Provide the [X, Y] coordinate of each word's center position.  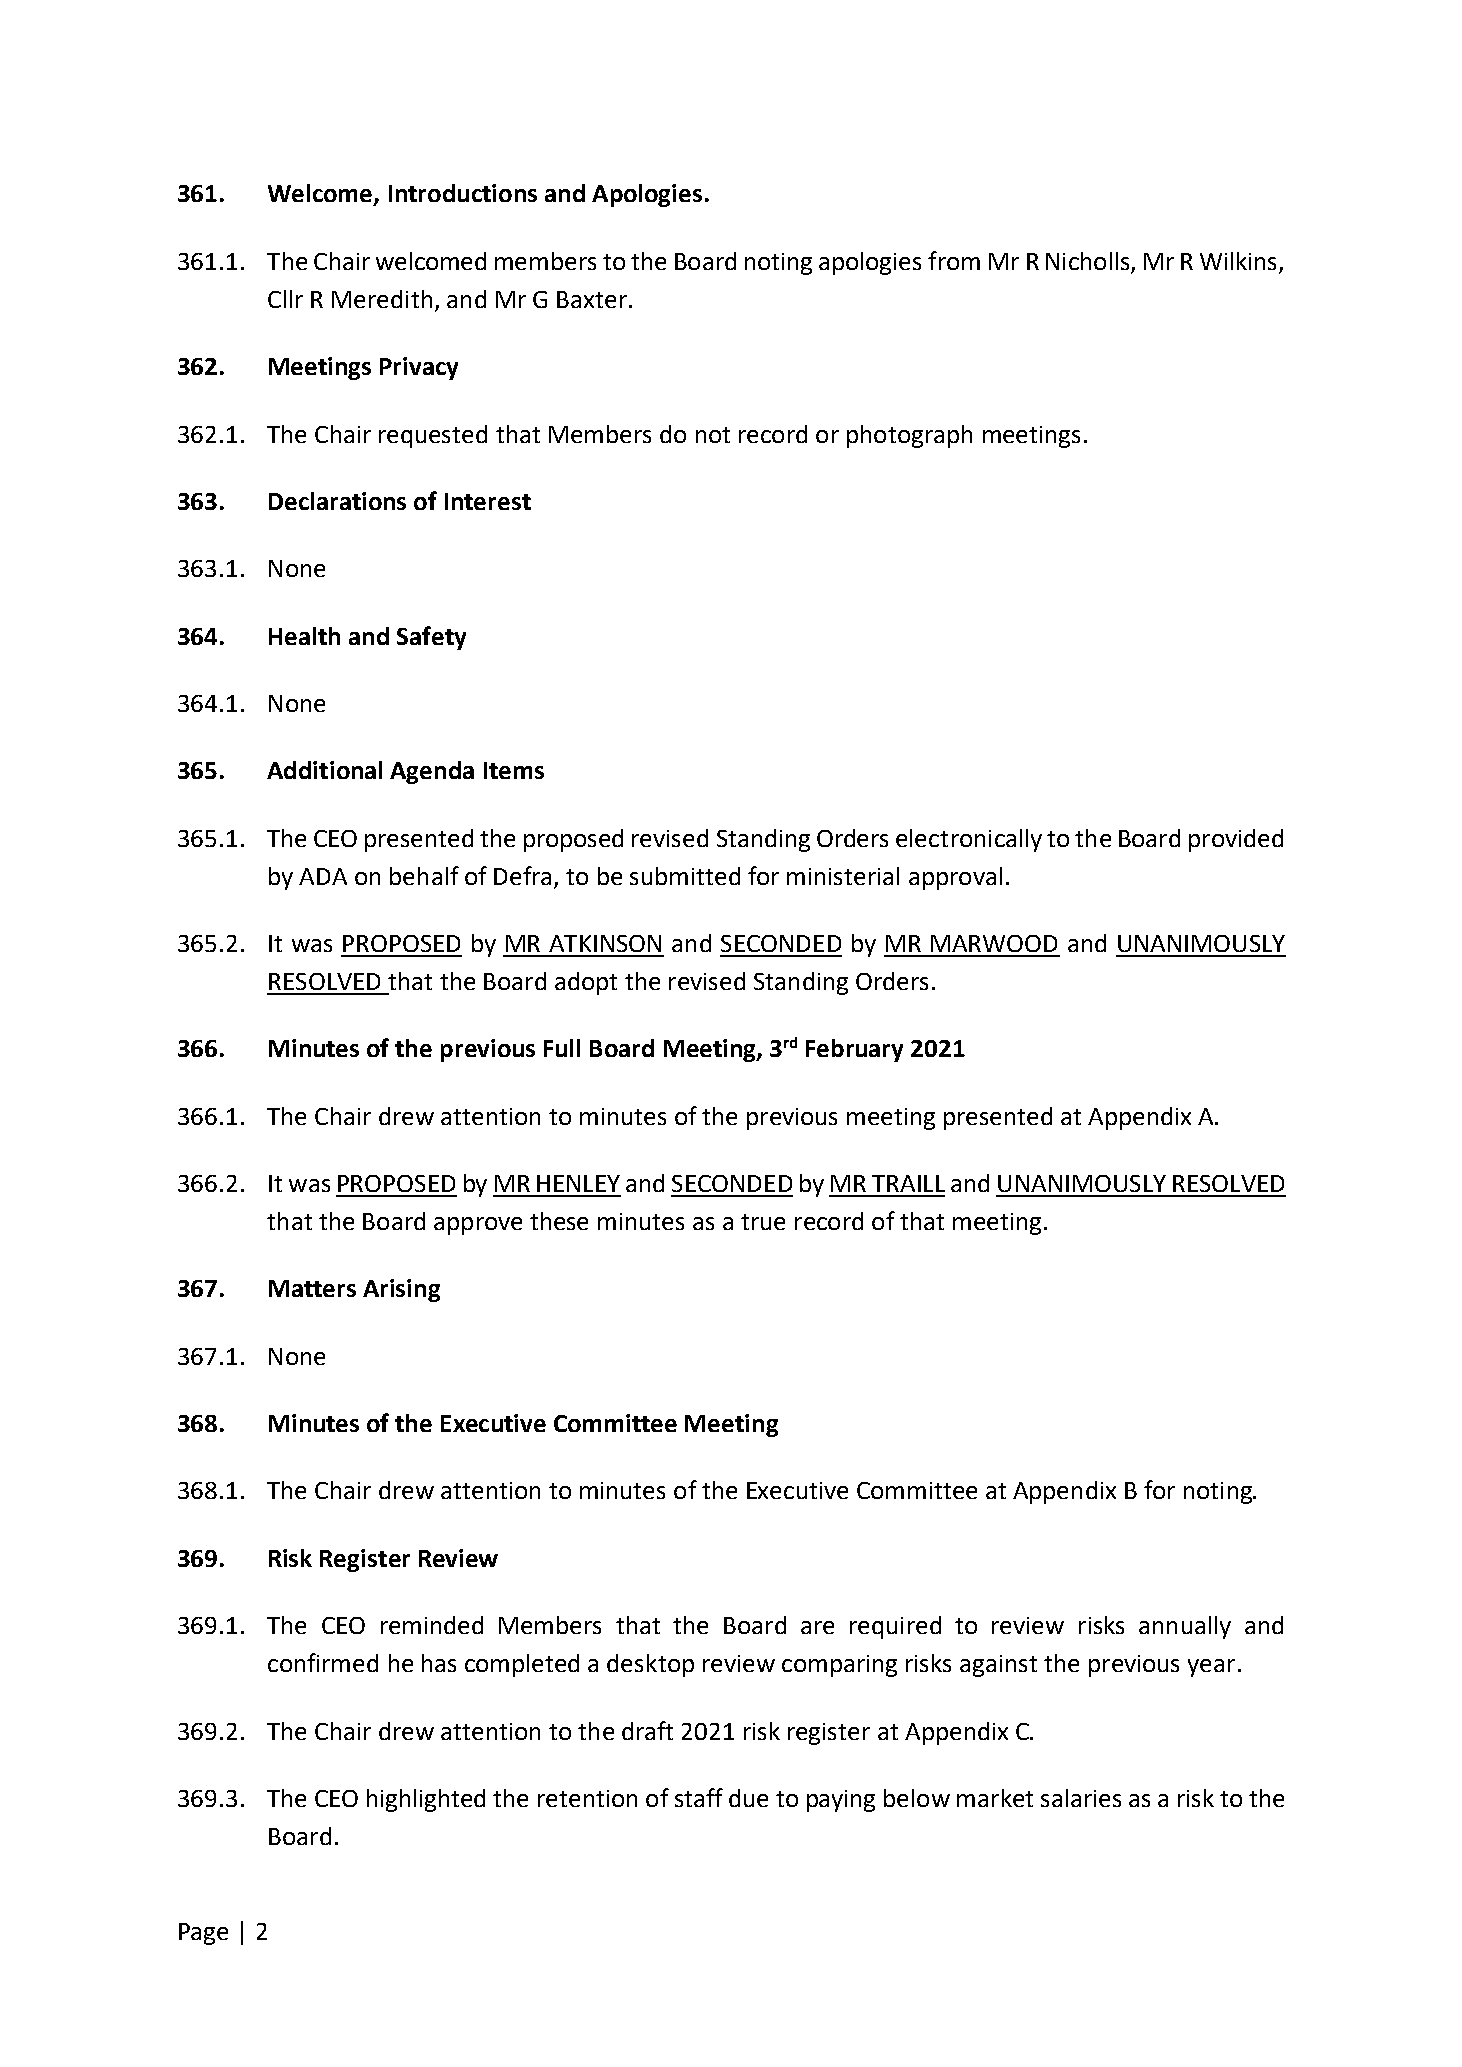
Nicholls [1089, 262]
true [763, 1222]
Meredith [382, 299]
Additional [324, 770]
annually [1185, 1627]
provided [1236, 840]
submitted [685, 876]
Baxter [592, 299]
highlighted [426, 1800]
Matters [312, 1288]
